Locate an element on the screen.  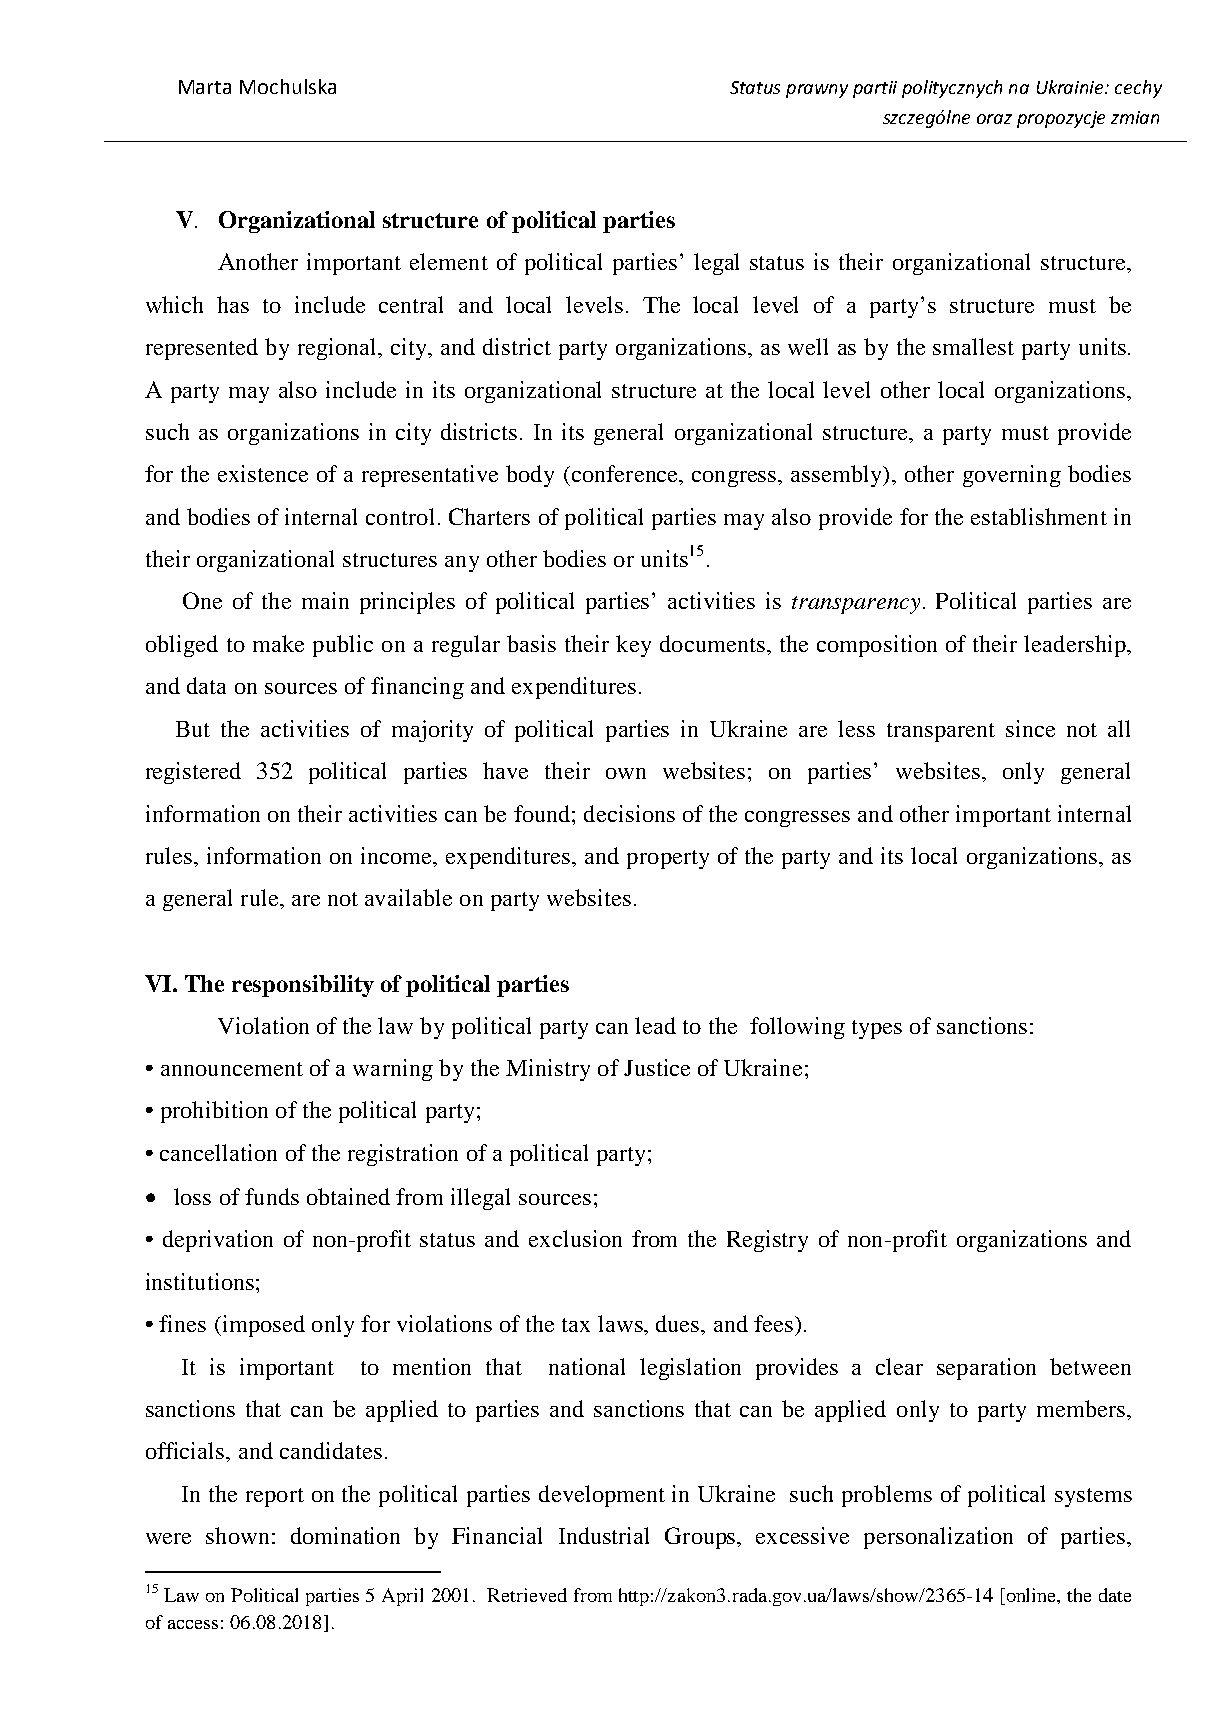
governing is located at coordinates (1012, 476).
